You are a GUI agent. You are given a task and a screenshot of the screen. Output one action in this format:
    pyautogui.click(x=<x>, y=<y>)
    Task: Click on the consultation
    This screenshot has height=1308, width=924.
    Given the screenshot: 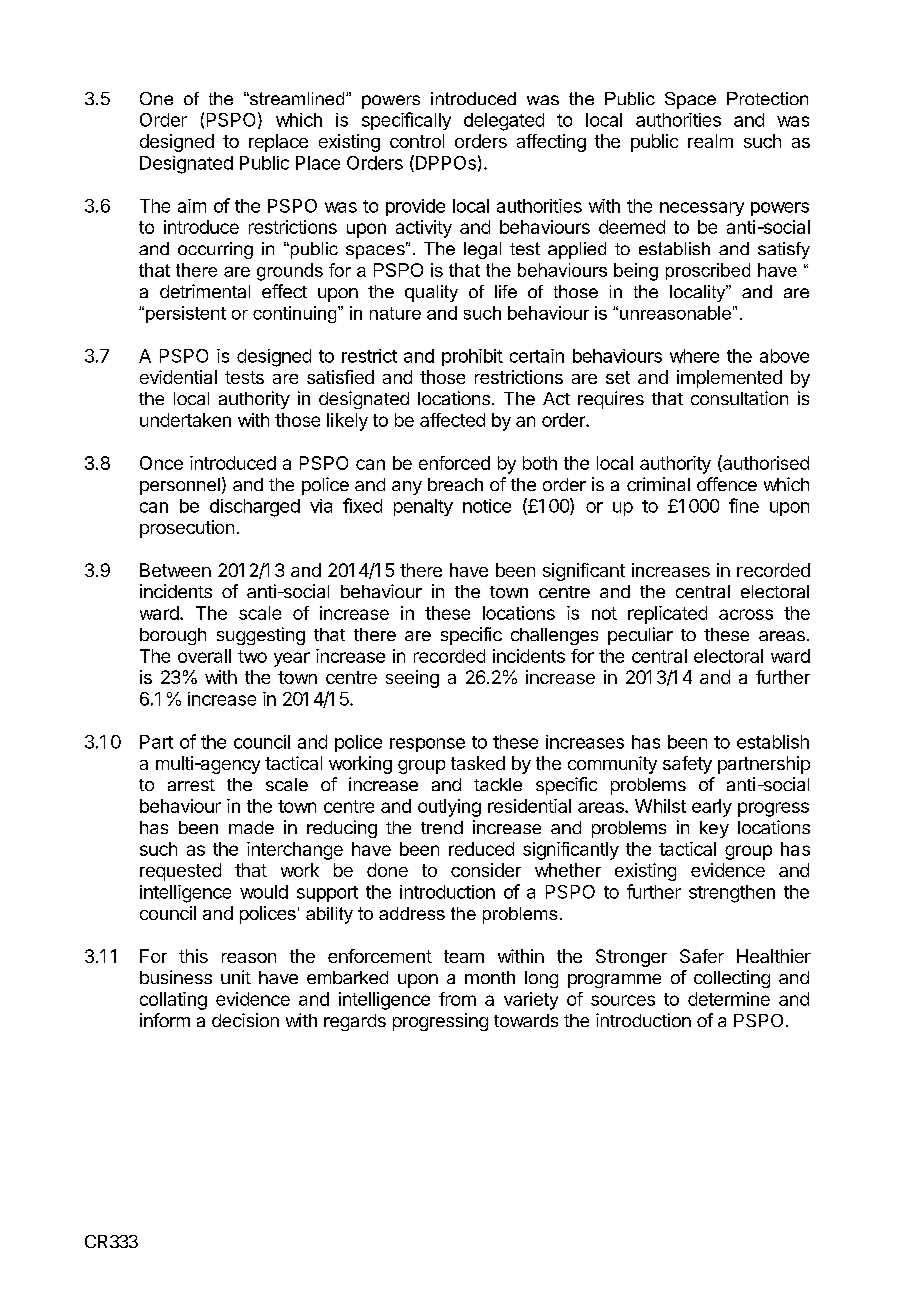 What is the action you would take?
    pyautogui.click(x=739, y=398)
